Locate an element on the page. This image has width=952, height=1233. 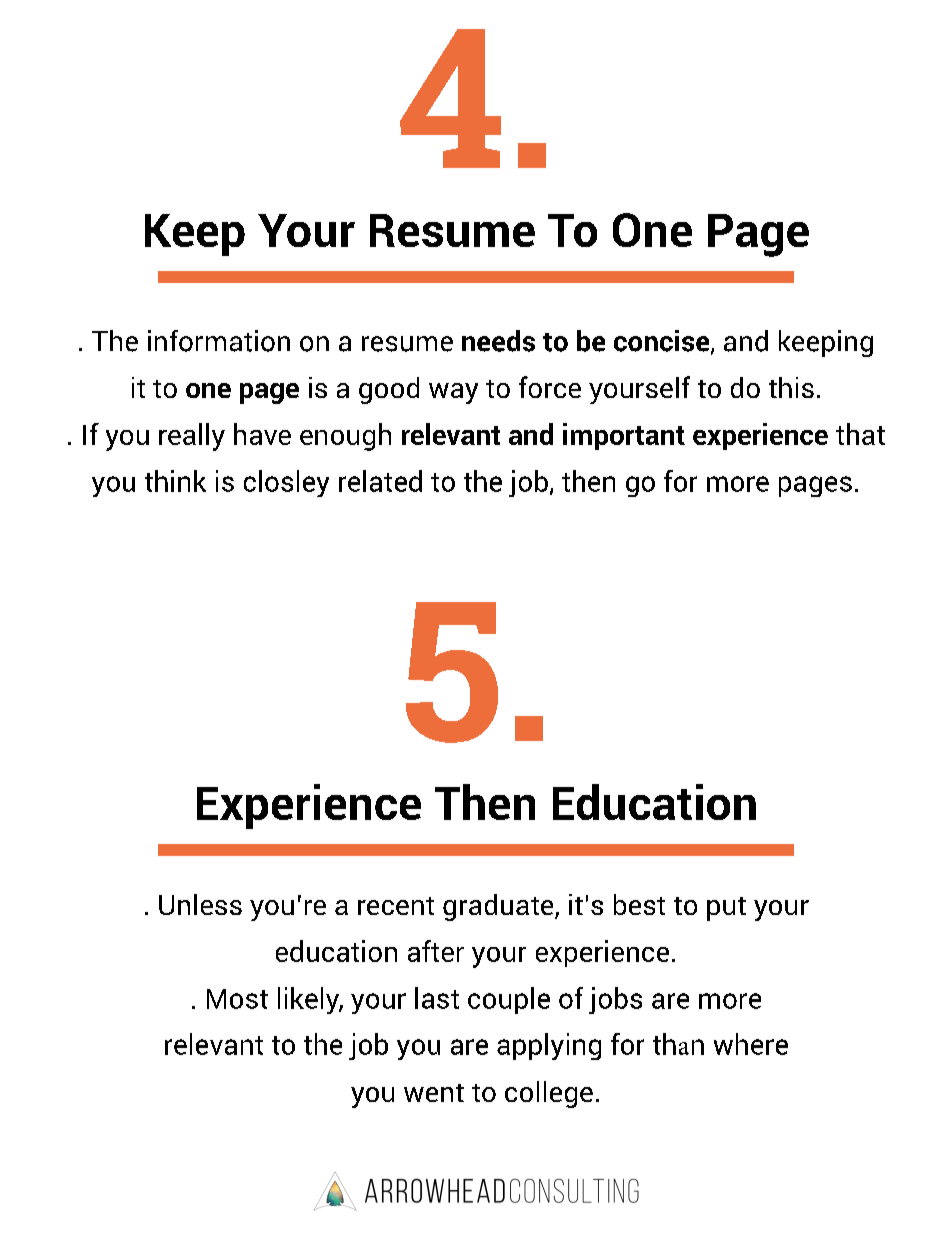
college is located at coordinates (549, 1094).
